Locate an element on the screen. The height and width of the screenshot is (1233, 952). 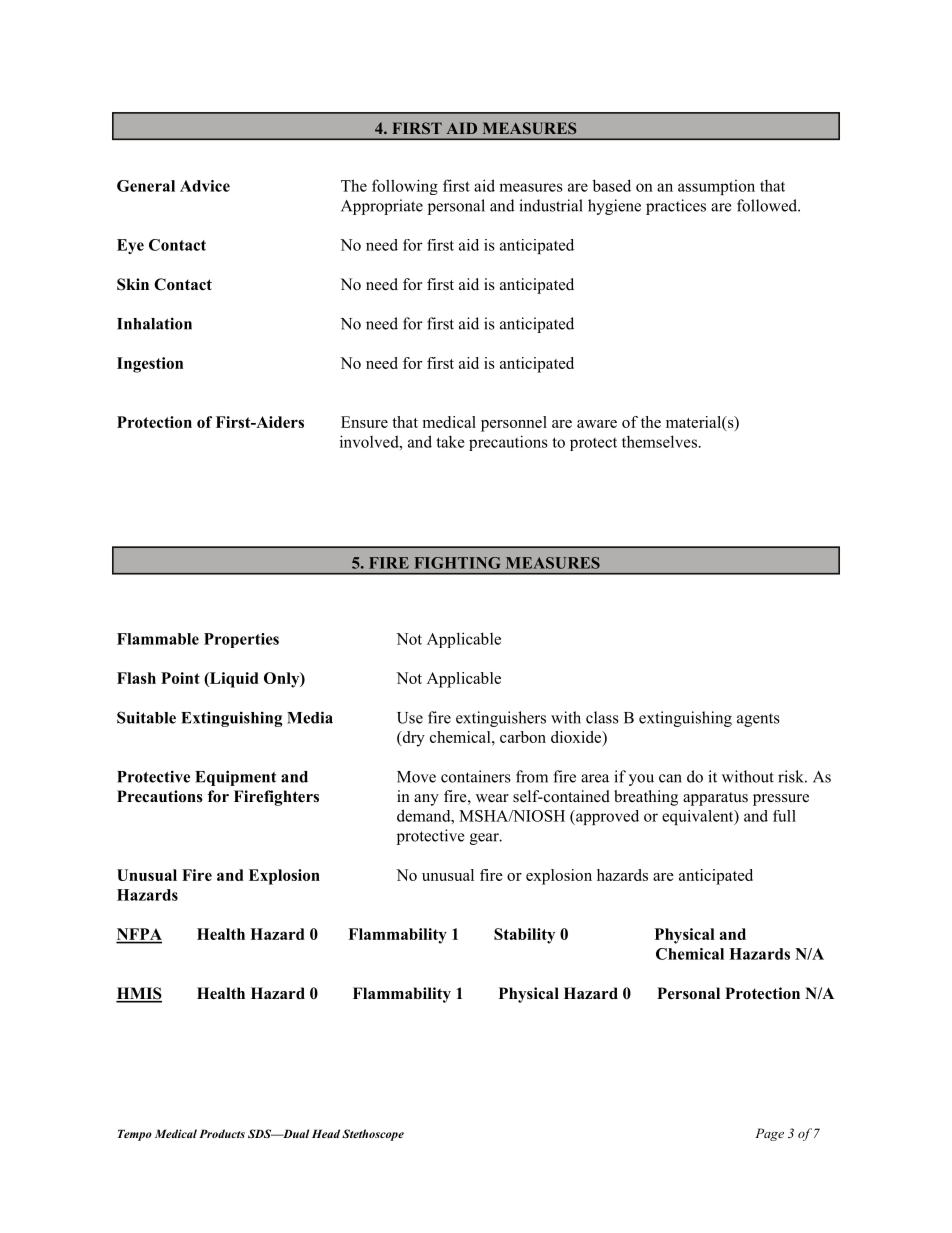
Advice is located at coordinates (205, 186).
